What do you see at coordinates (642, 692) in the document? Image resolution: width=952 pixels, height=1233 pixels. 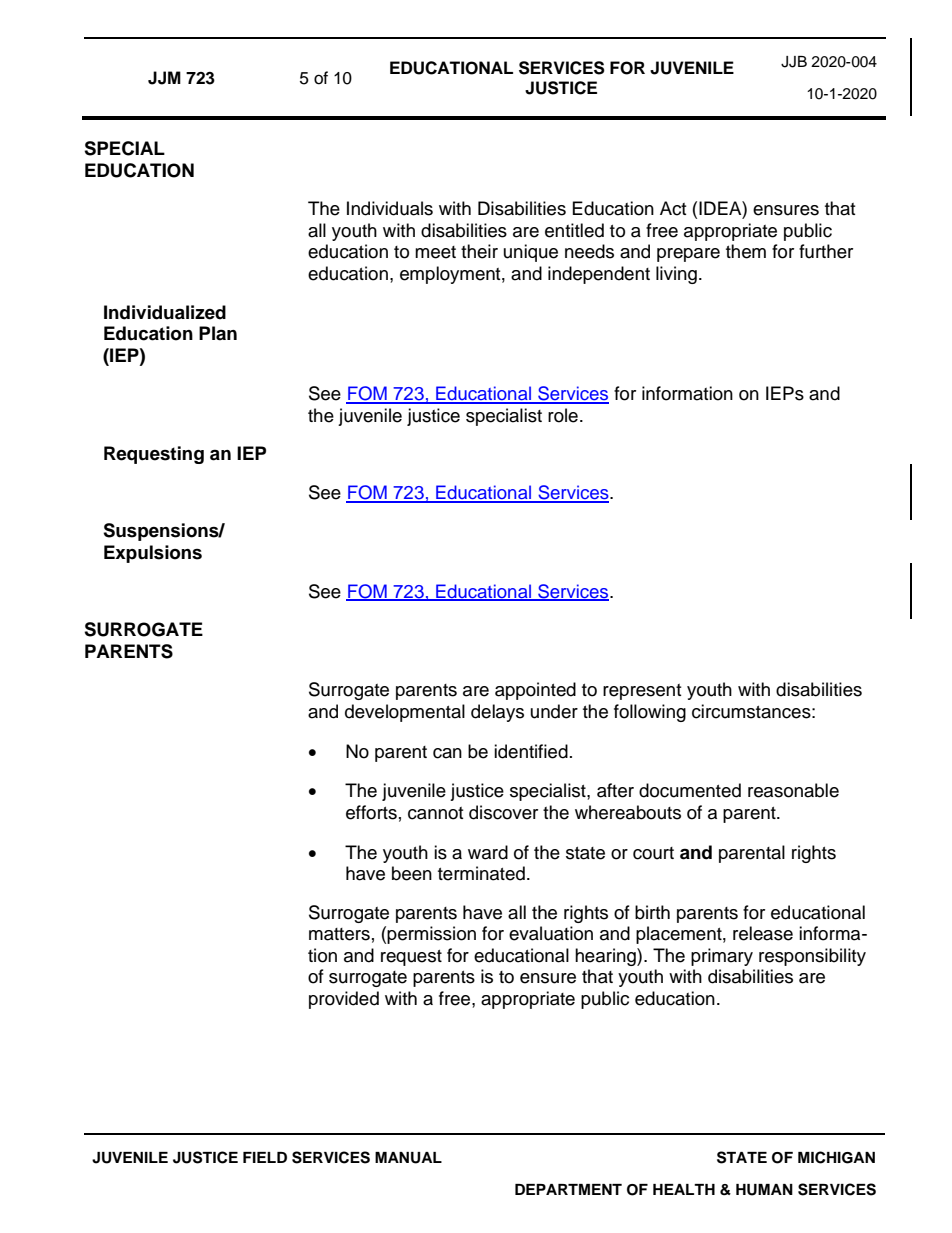 I see `represent` at bounding box center [642, 692].
